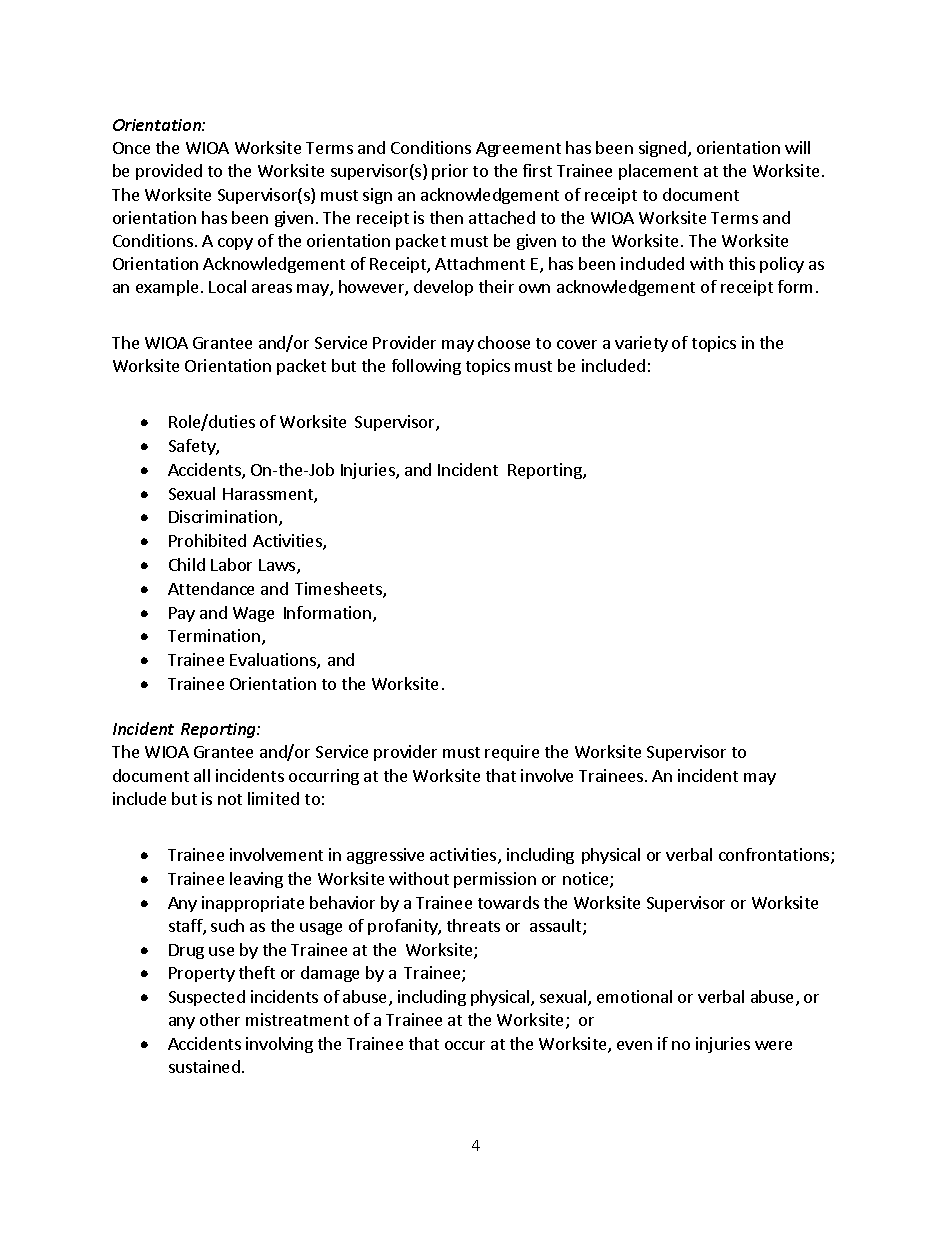  Describe the element at coordinates (211, 588) in the page. I see `Attendance` at that location.
